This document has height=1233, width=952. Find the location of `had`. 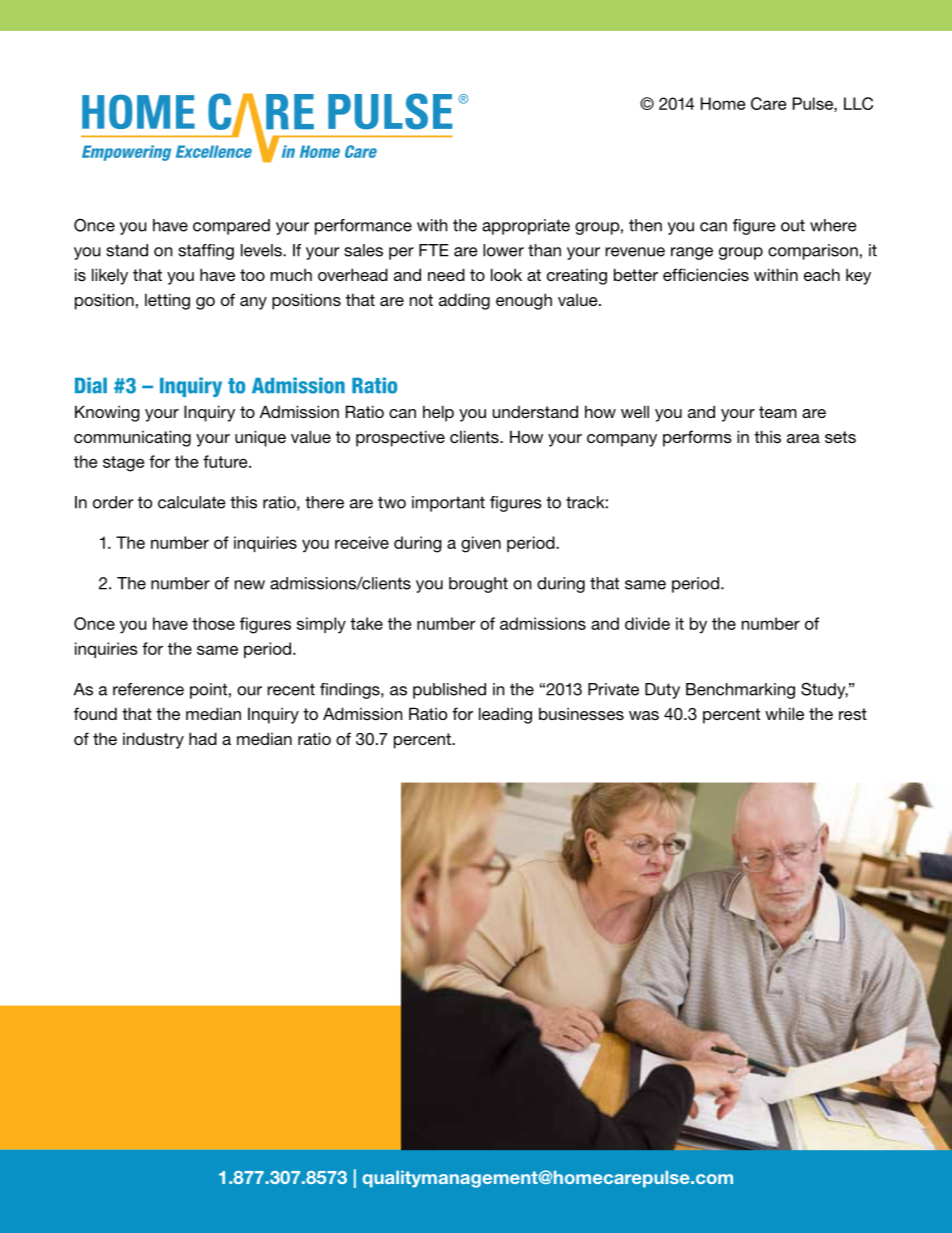

had is located at coordinates (203, 738).
